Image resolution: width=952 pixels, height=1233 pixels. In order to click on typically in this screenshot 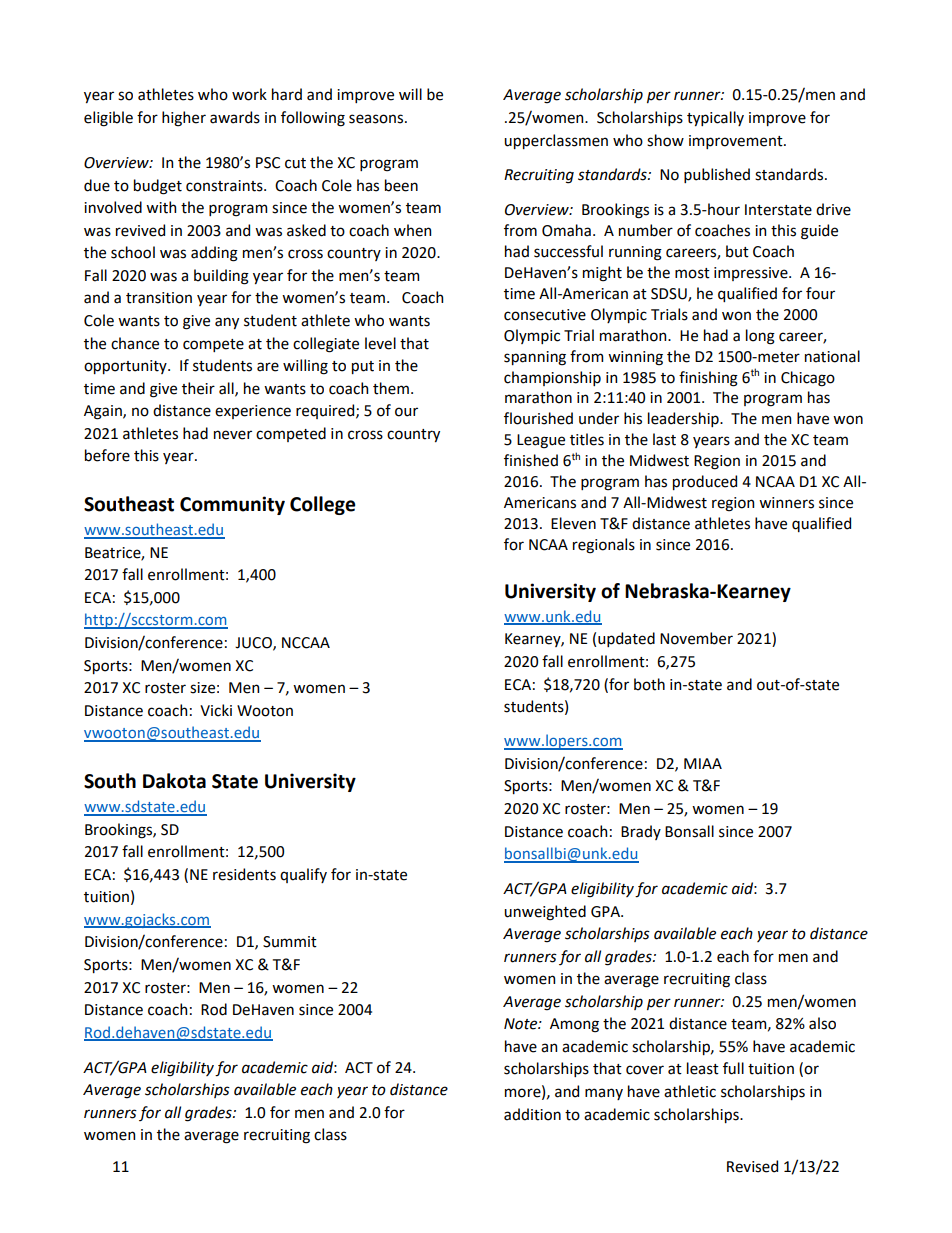, I will do `click(715, 118)`.
